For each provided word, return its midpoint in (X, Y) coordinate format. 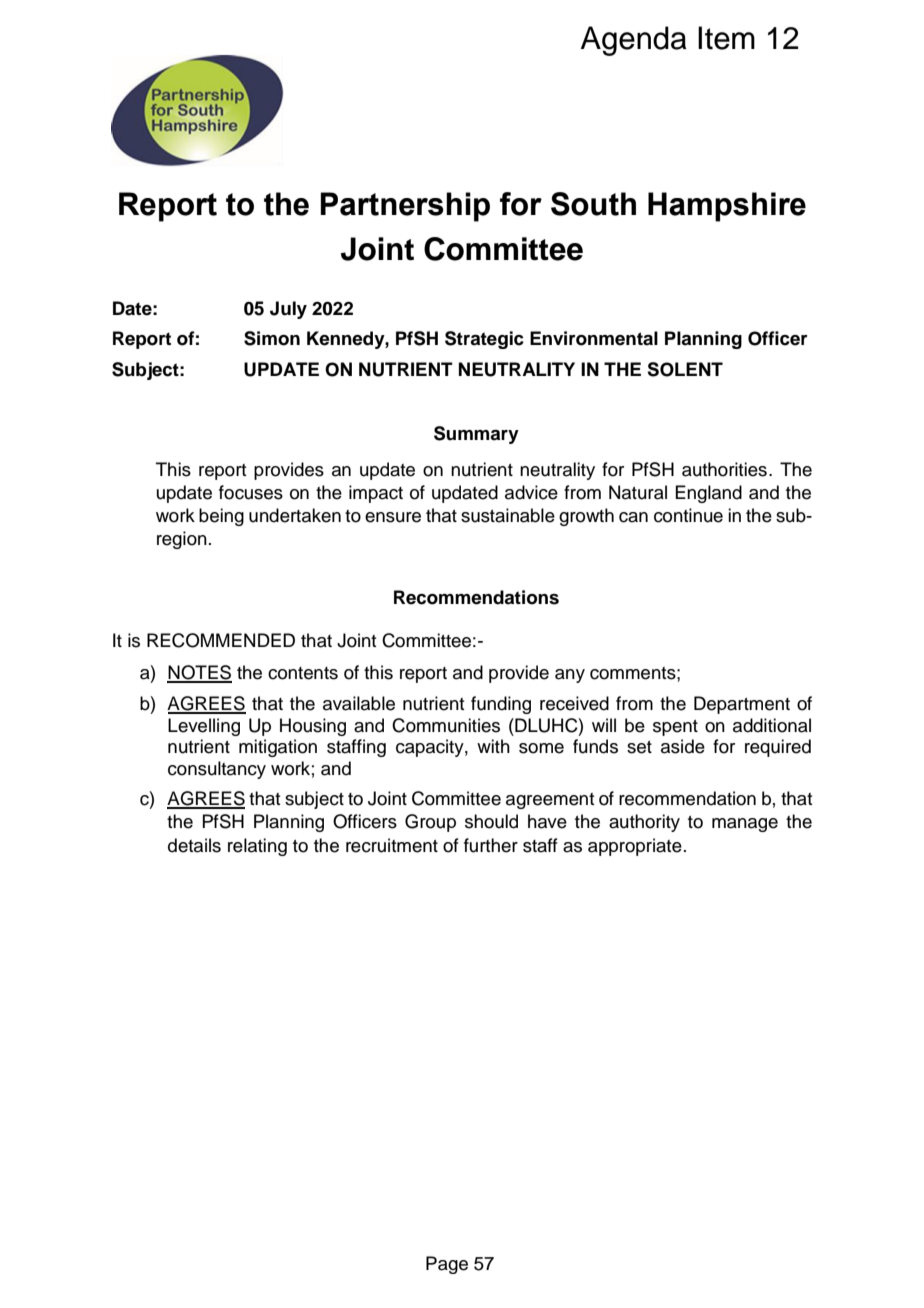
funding (501, 705)
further (491, 845)
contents (303, 673)
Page (447, 1265)
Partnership (405, 207)
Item (726, 38)
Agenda (634, 41)
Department (742, 705)
